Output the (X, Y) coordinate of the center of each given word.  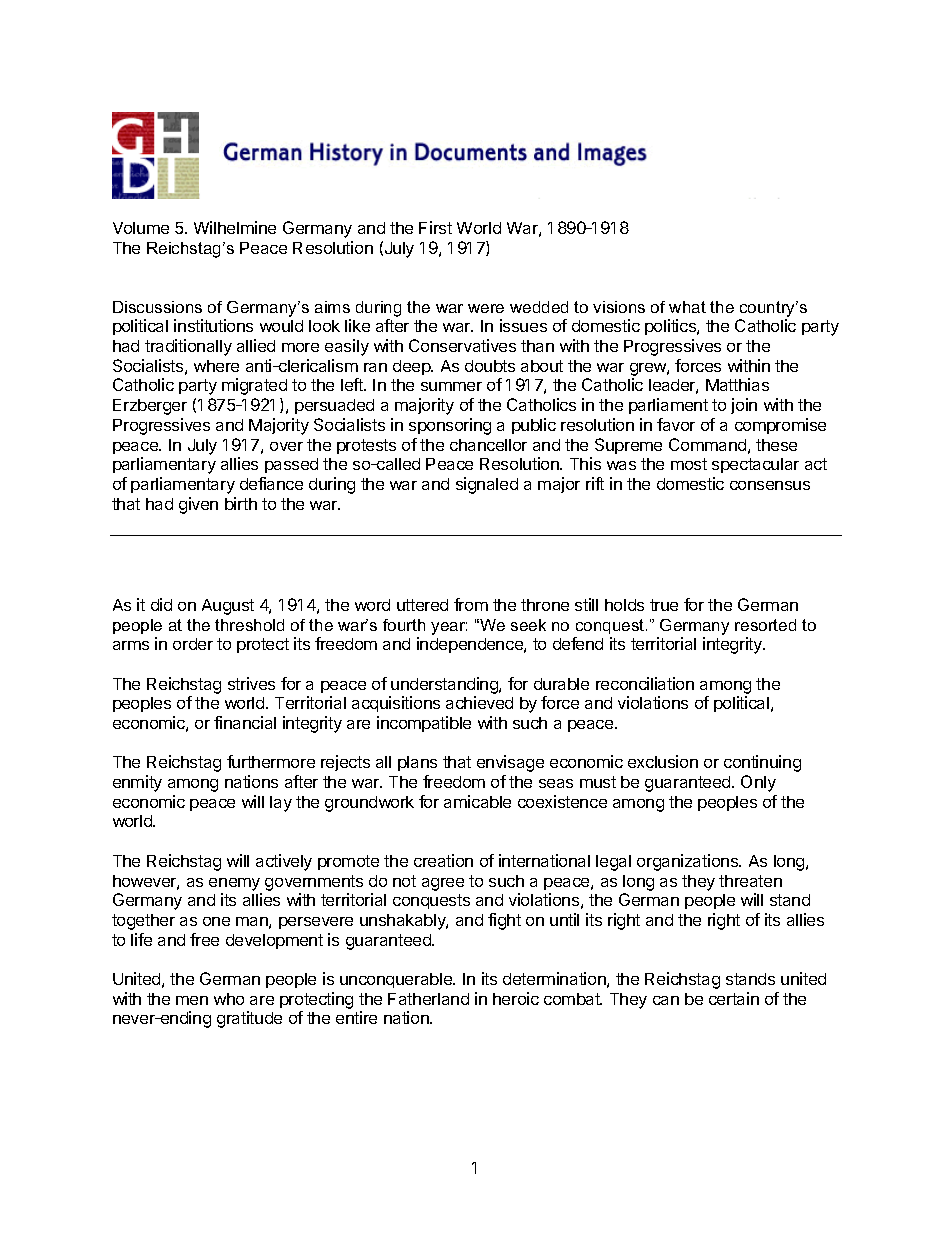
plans (417, 763)
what (687, 307)
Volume (141, 228)
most (689, 464)
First (435, 227)
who (229, 999)
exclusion (663, 761)
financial (245, 722)
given (198, 505)
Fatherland (428, 999)
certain (734, 998)
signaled (487, 485)
